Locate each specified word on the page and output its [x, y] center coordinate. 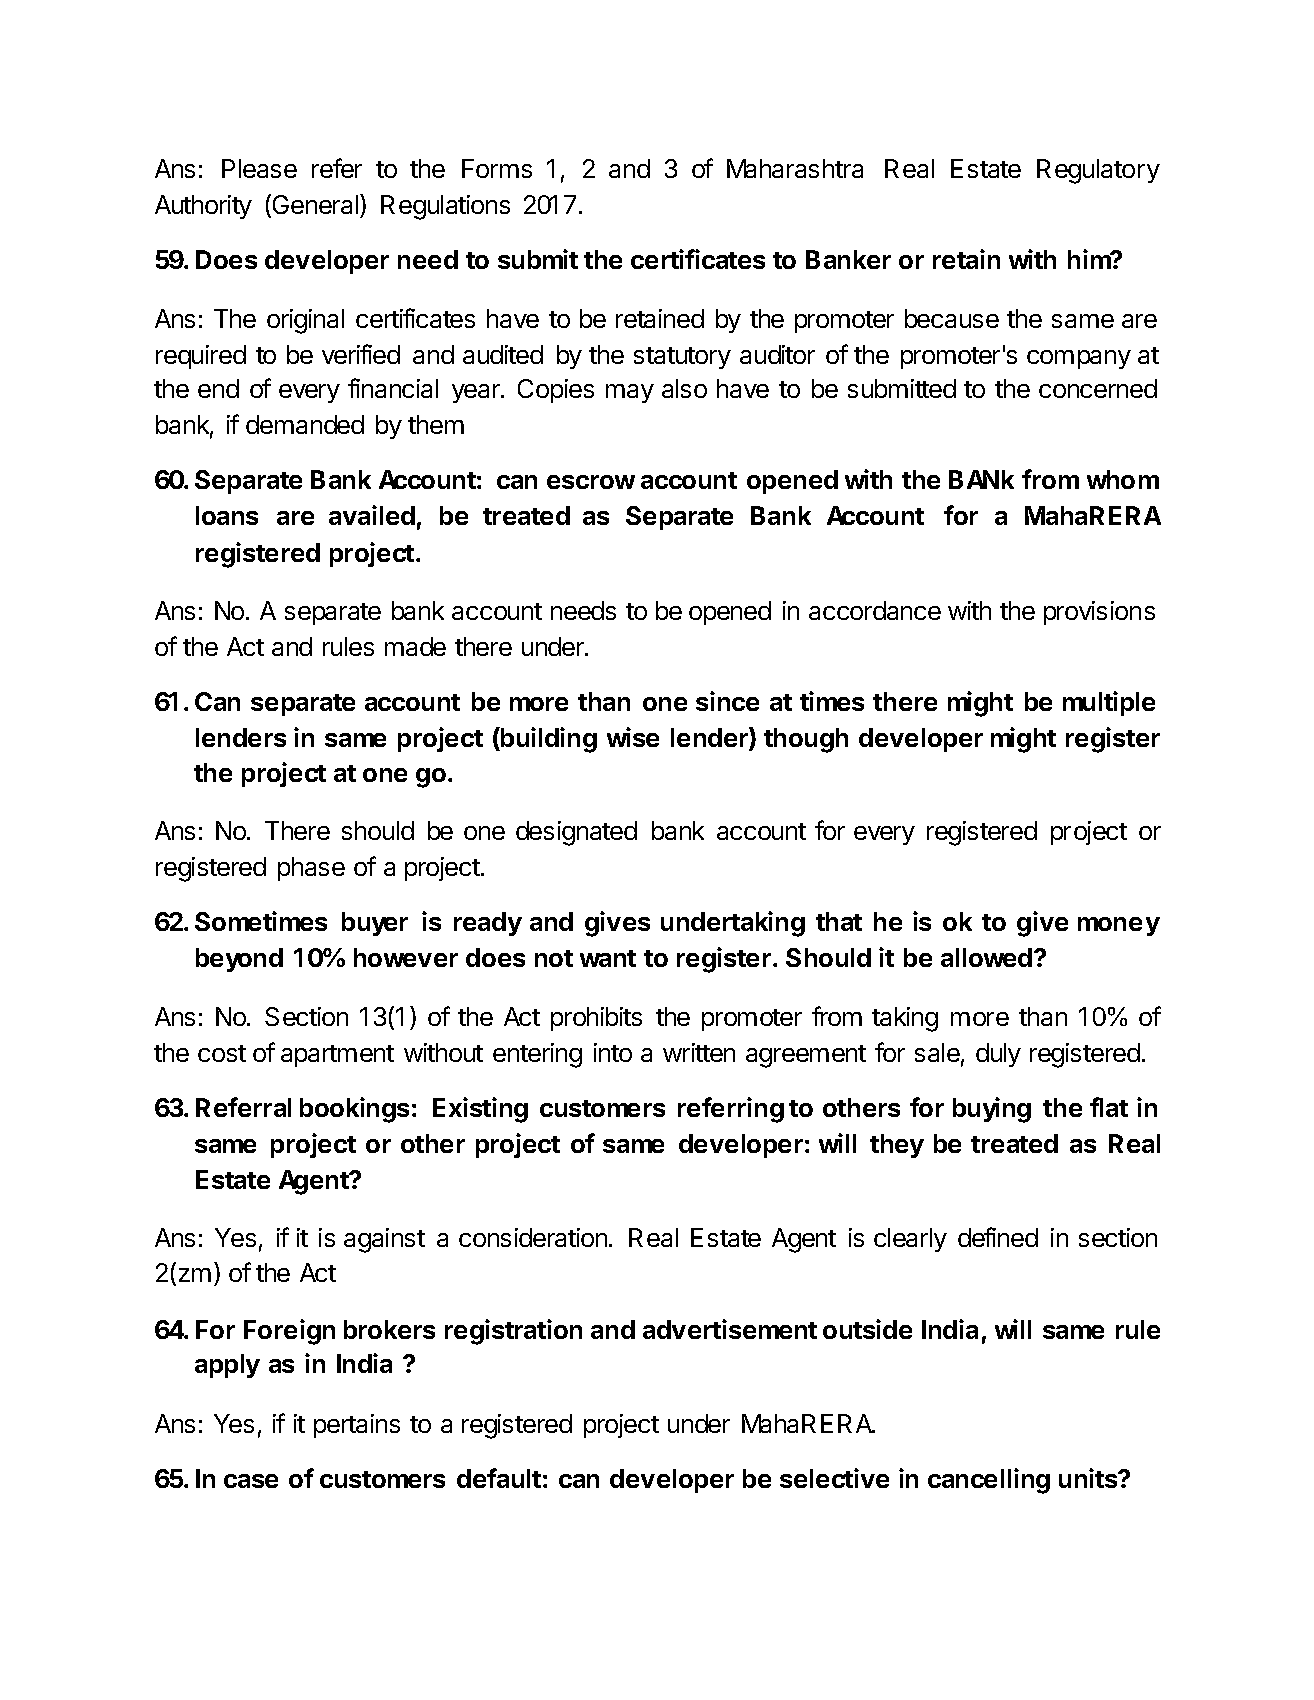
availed [372, 515]
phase [311, 869]
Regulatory [1098, 171]
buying [992, 1110]
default [499, 1478]
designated [576, 833]
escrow [591, 482]
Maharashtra [795, 168]
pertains [357, 1426]
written [699, 1052]
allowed [988, 957]
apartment [337, 1056]
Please [259, 168]
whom [1123, 479]
